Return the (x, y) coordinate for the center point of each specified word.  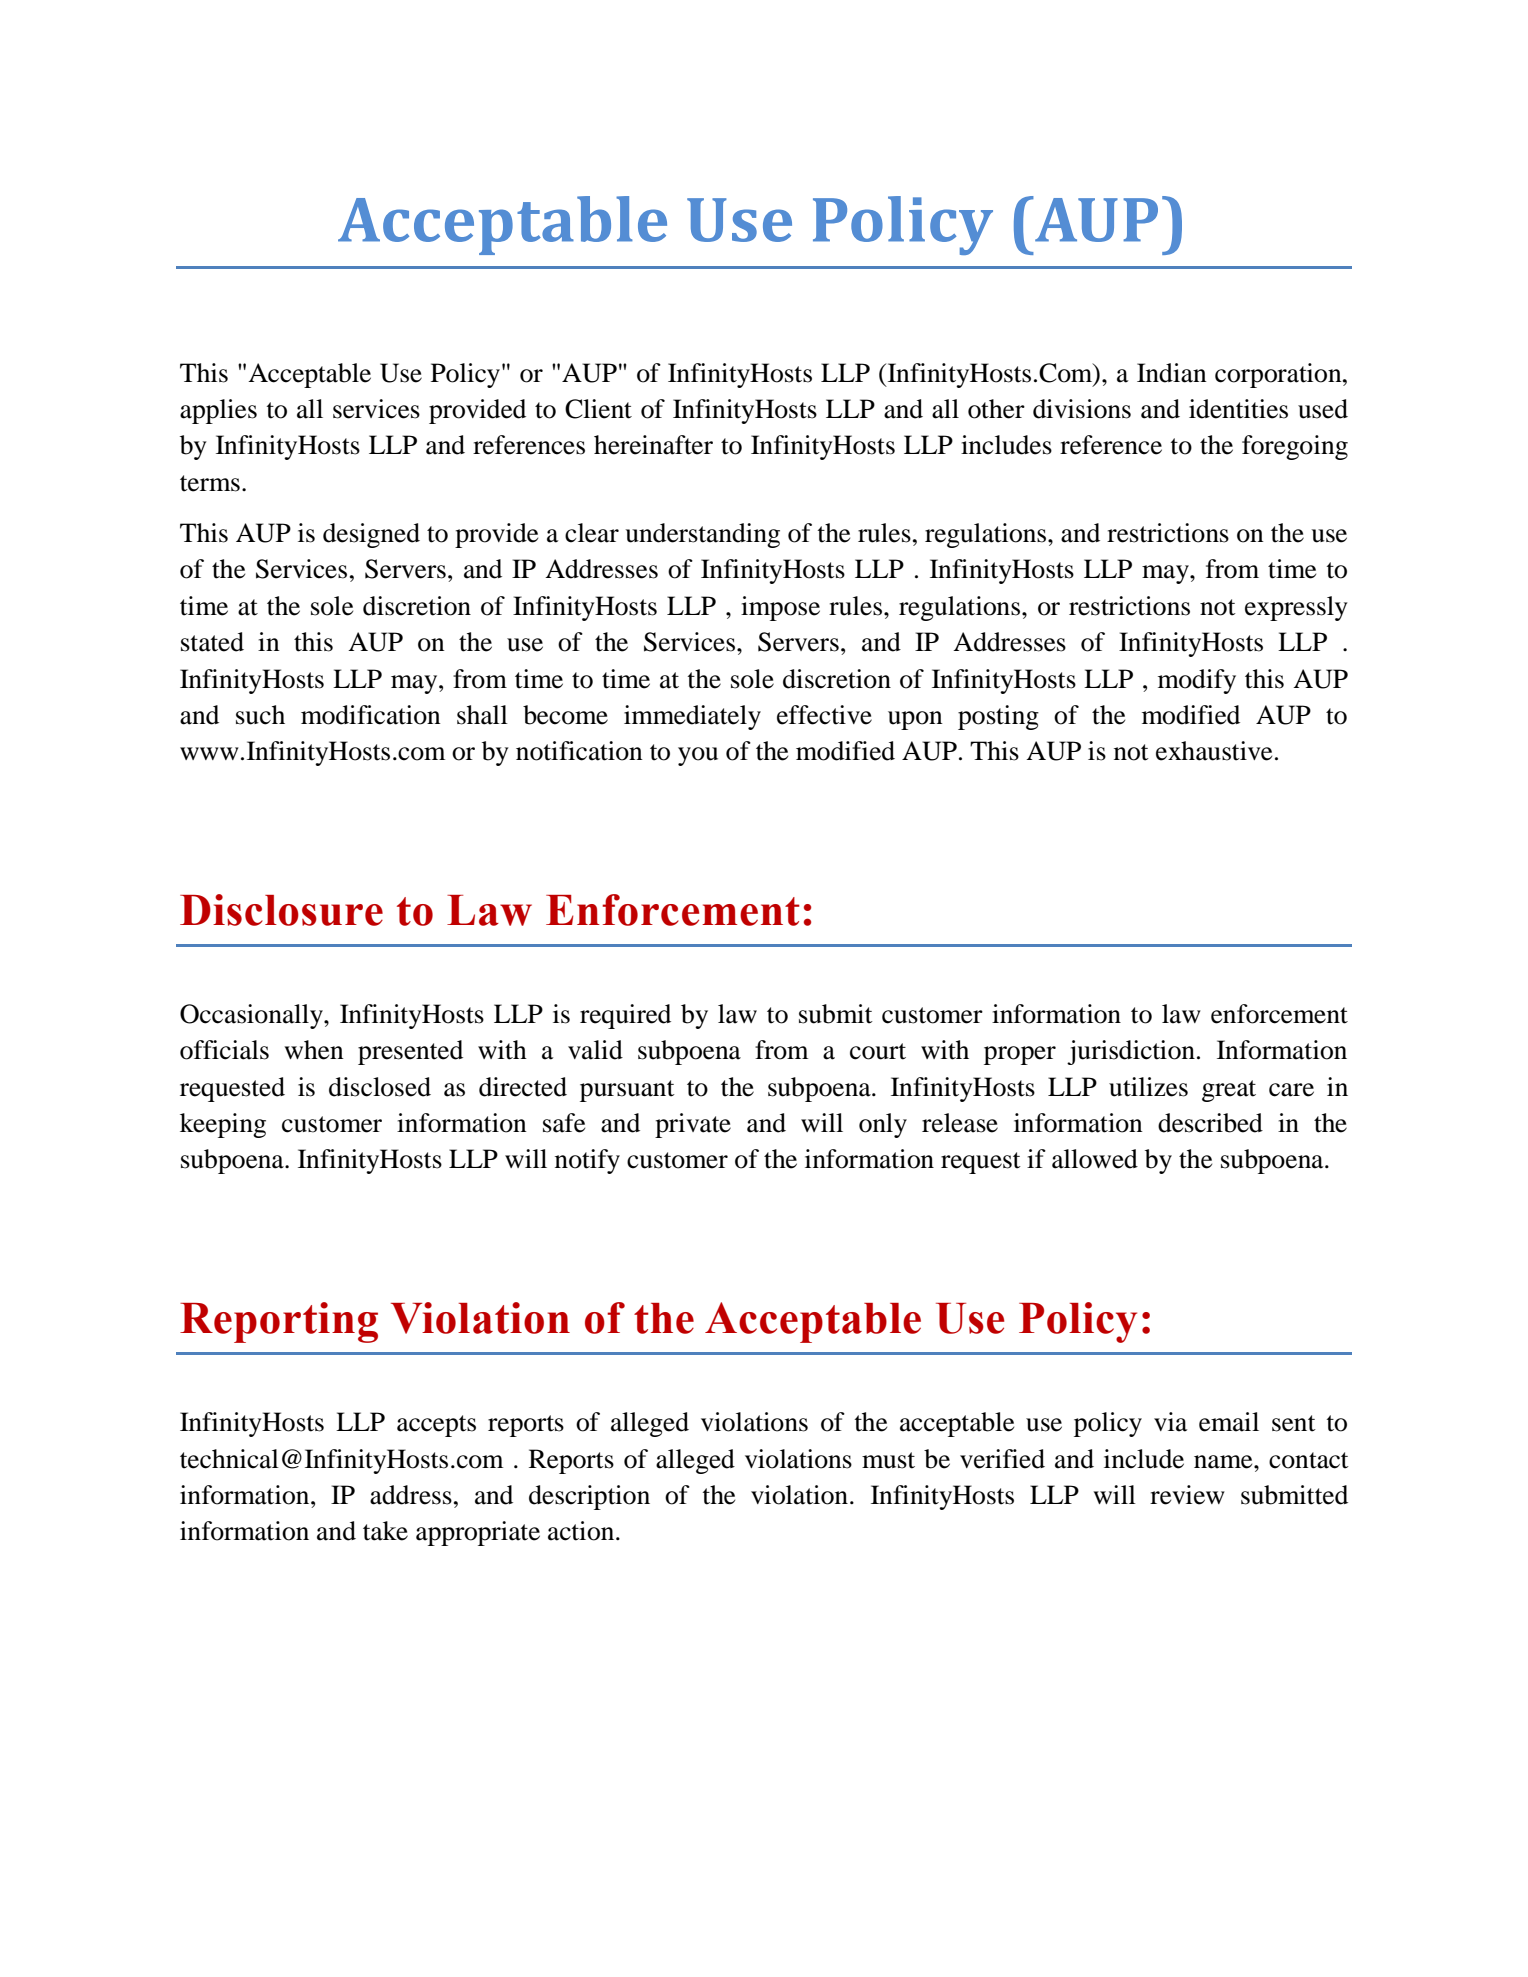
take (385, 1531)
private (693, 1125)
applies (218, 411)
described (1210, 1123)
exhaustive (1214, 751)
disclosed (380, 1087)
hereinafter (653, 445)
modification (371, 715)
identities (1238, 409)
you (698, 756)
